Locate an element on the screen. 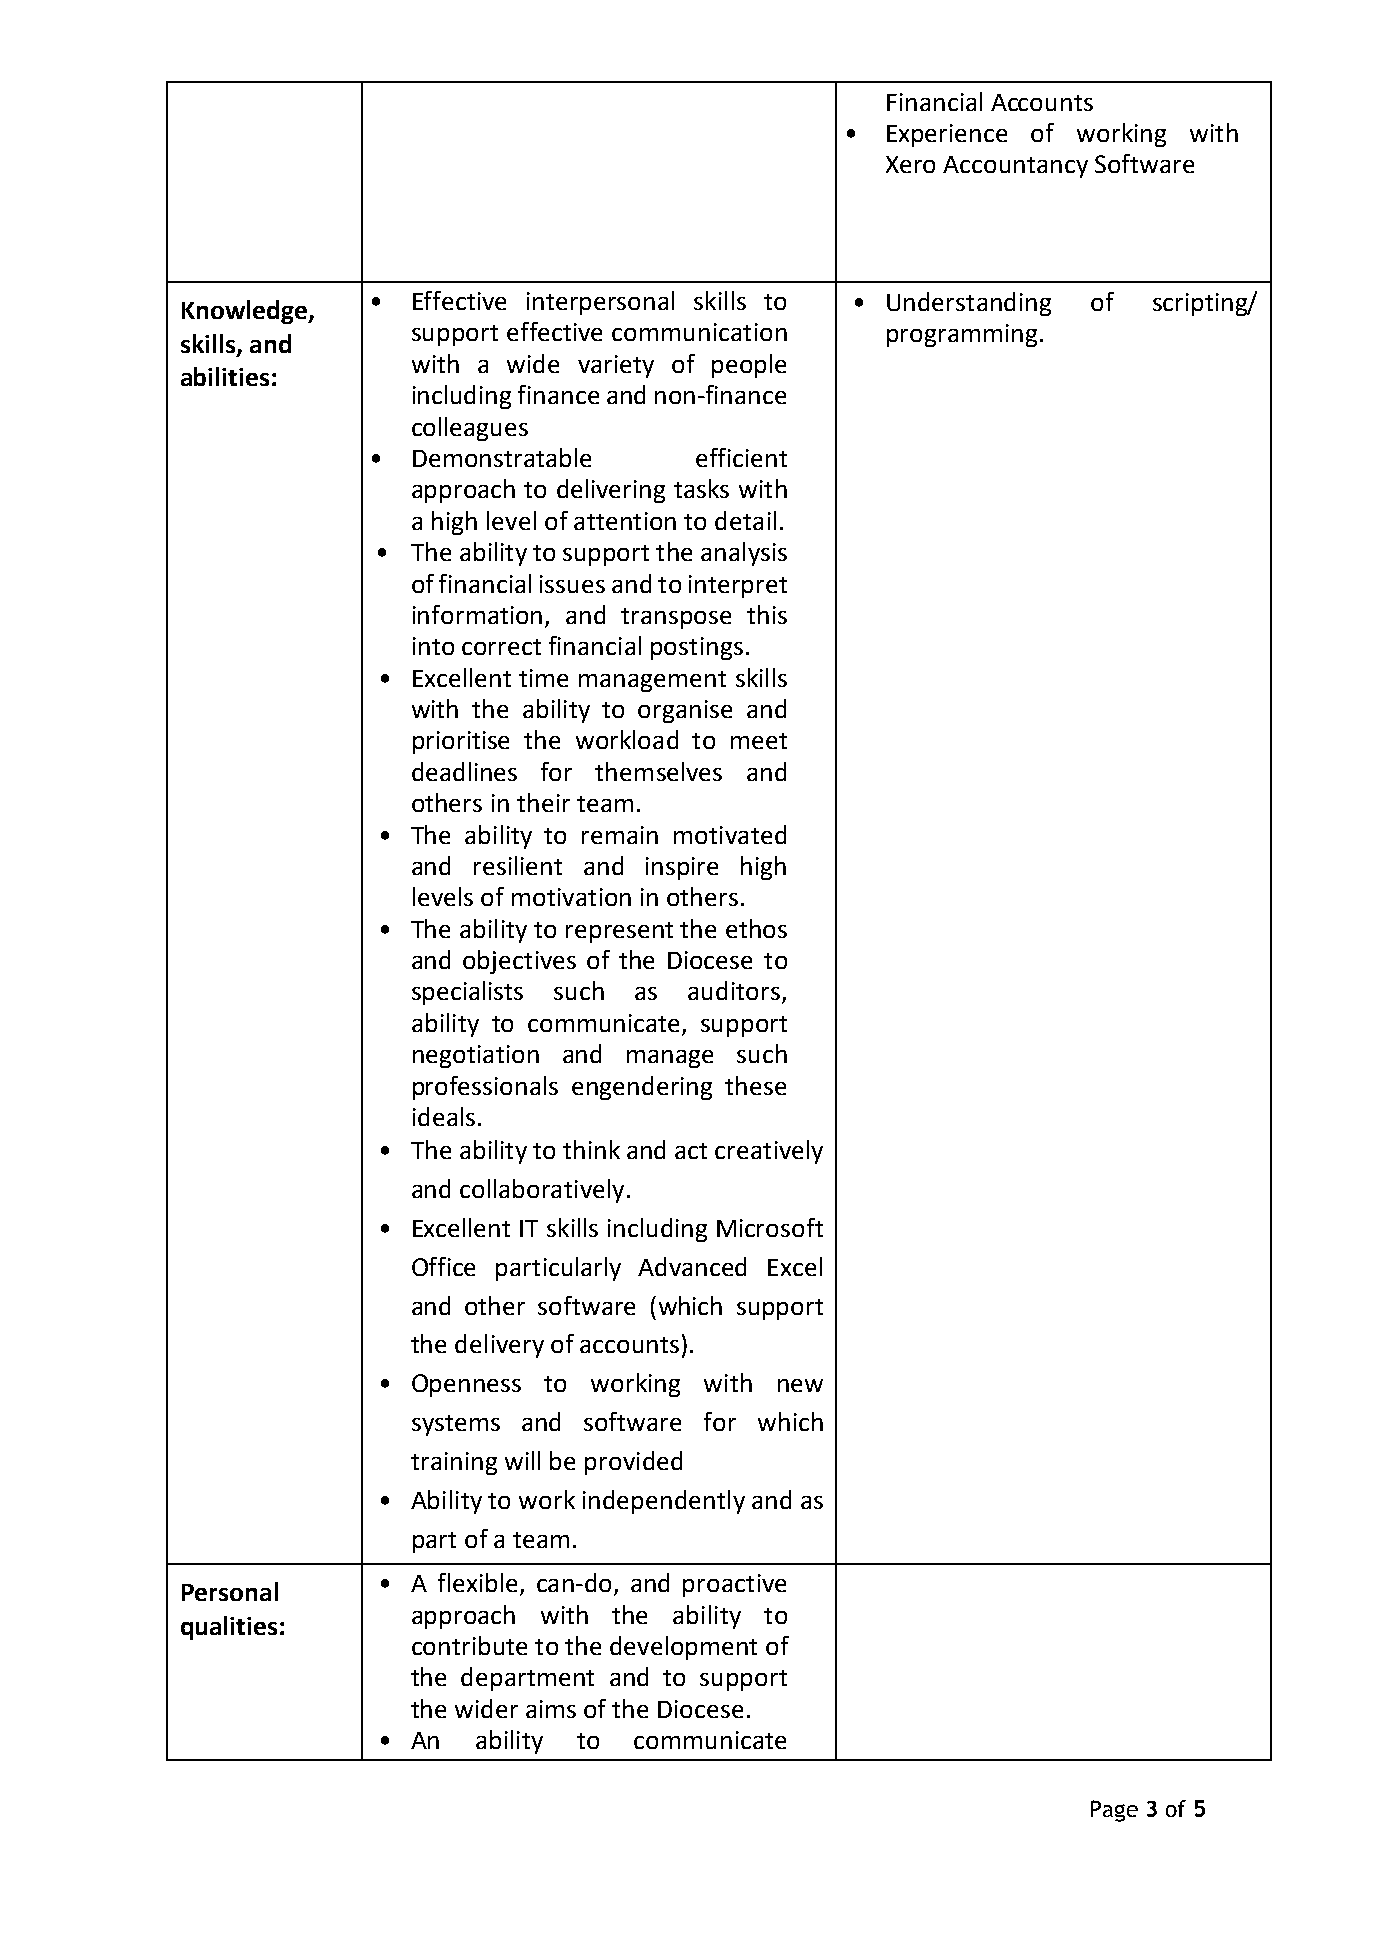 The height and width of the screenshot is (1941, 1373). programming is located at coordinates (962, 335).
